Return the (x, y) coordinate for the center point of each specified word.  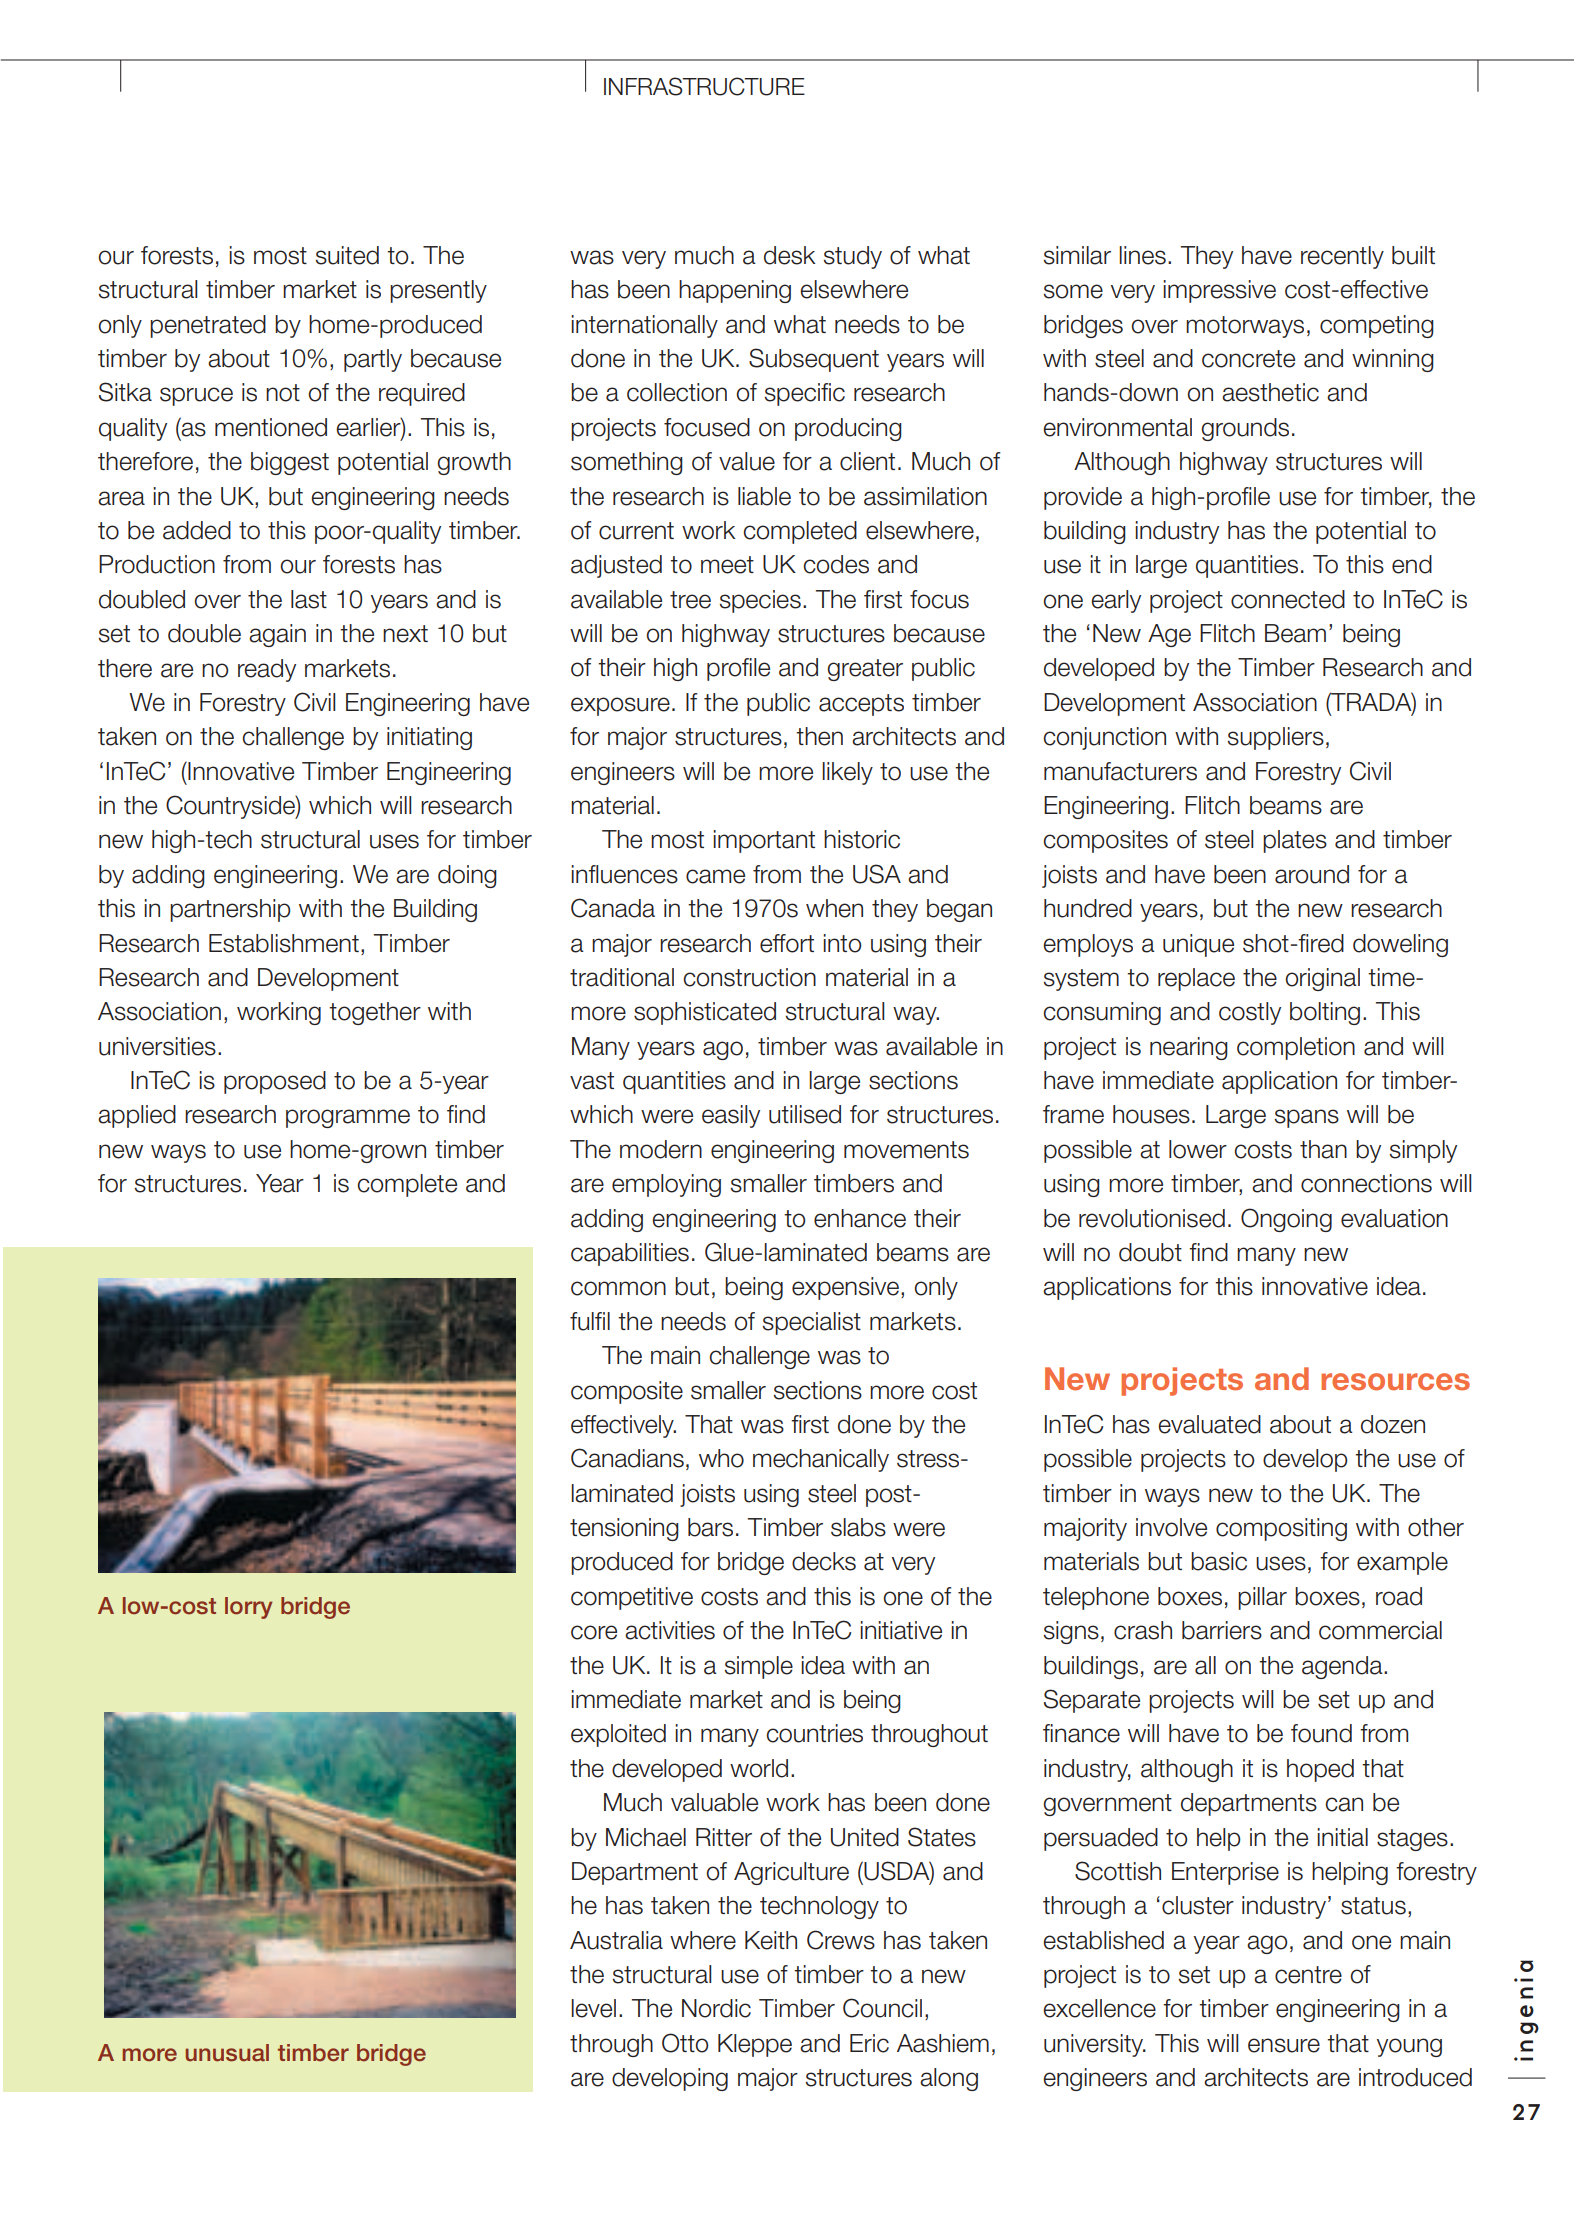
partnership (230, 910)
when (834, 908)
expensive (845, 1288)
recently (1342, 257)
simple (759, 1667)
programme (348, 1118)
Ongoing (1286, 1220)
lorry (248, 1608)
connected (1288, 599)
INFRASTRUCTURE (704, 86)
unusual (227, 2053)
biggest (290, 463)
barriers (1222, 1630)
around (1312, 874)
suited (347, 255)
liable (764, 496)
